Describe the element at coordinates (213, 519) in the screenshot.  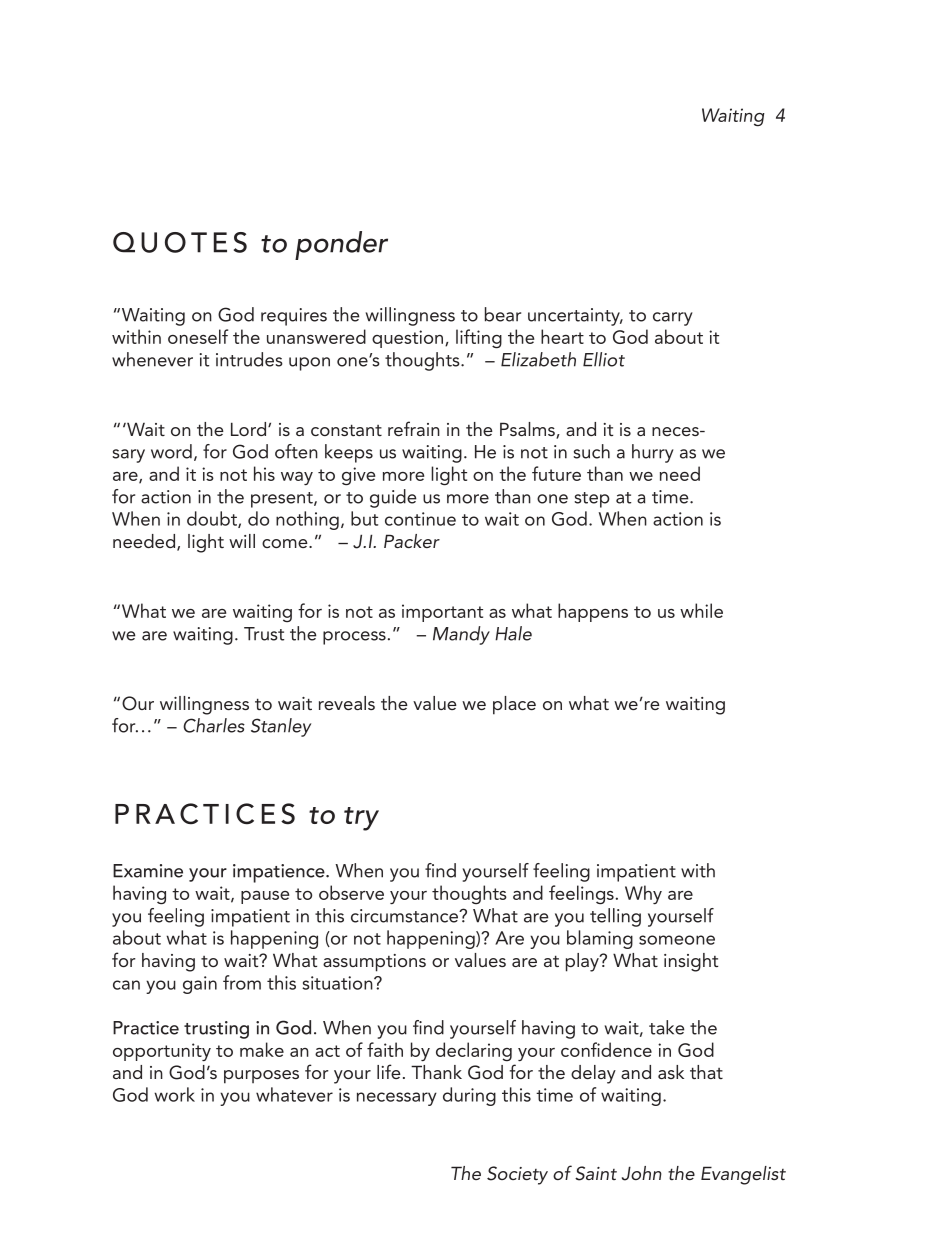
I see `doubt` at that location.
